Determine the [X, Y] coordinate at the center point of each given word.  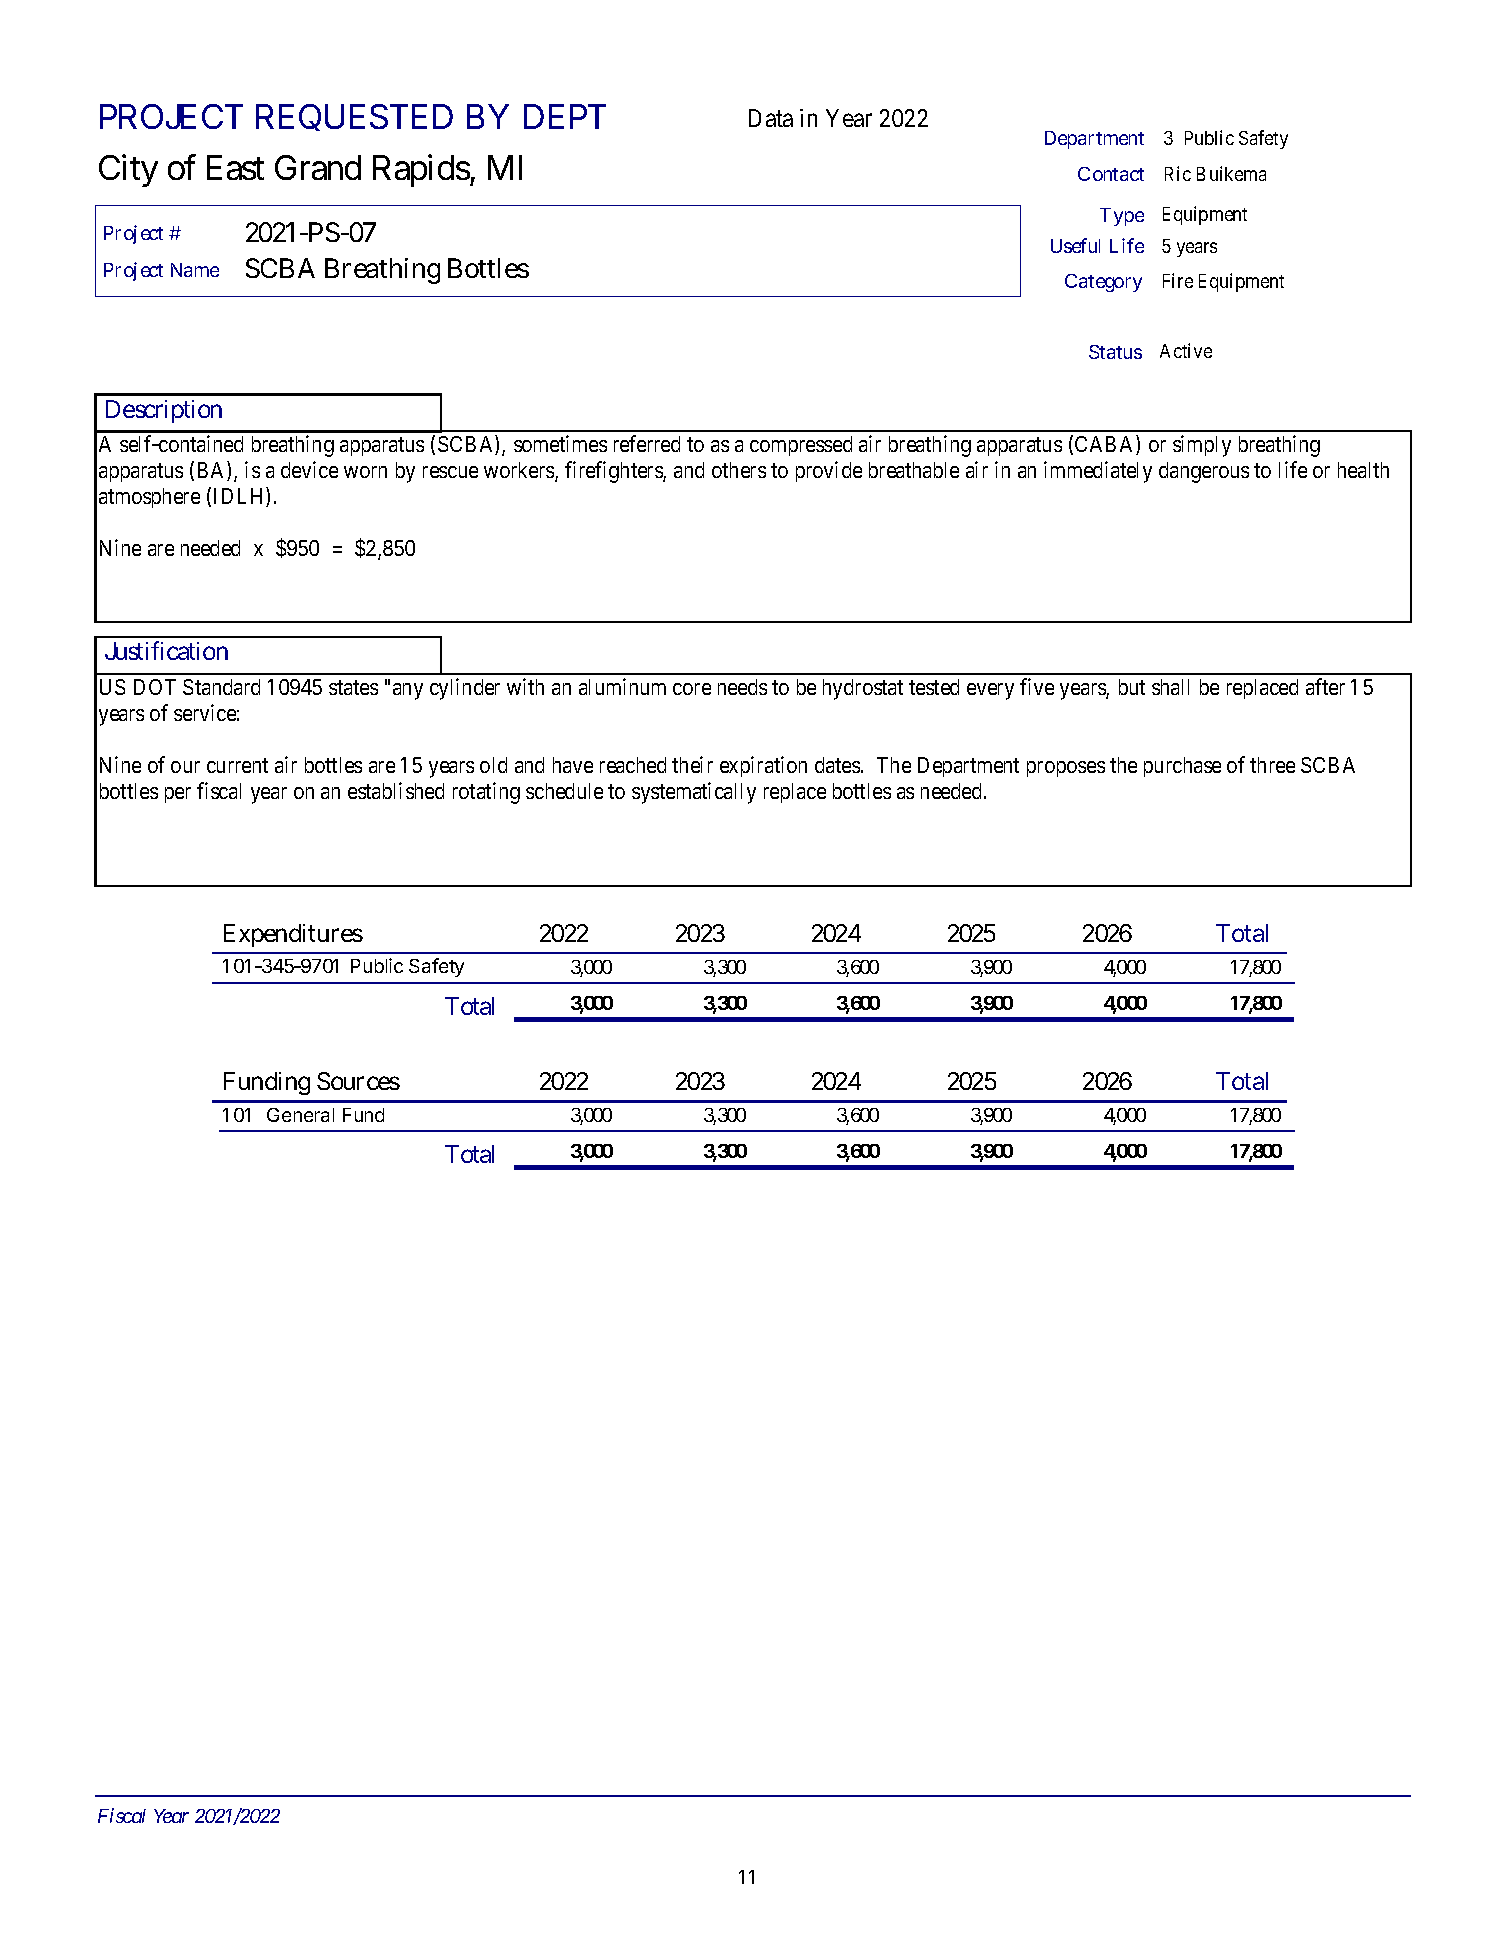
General [300, 1115]
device [309, 469]
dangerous [1204, 472]
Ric [1178, 173]
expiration [763, 766]
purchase [1182, 767]
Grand [318, 167]
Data [771, 118]
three [1272, 765]
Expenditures [293, 935]
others [739, 470]
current [237, 765]
